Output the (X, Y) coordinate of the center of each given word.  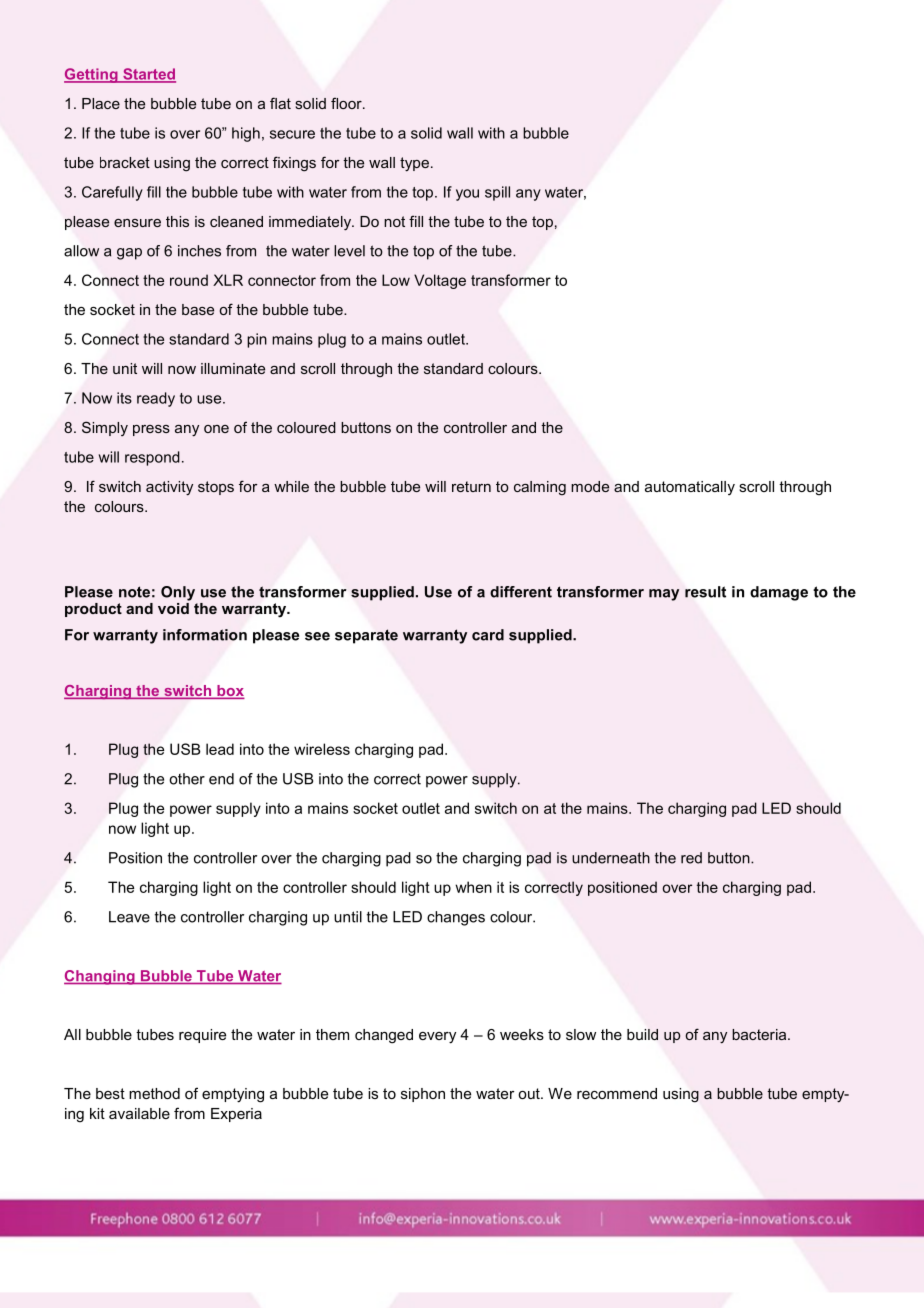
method (154, 1093)
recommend (617, 1093)
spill (497, 193)
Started (148, 75)
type (414, 164)
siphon (423, 1095)
